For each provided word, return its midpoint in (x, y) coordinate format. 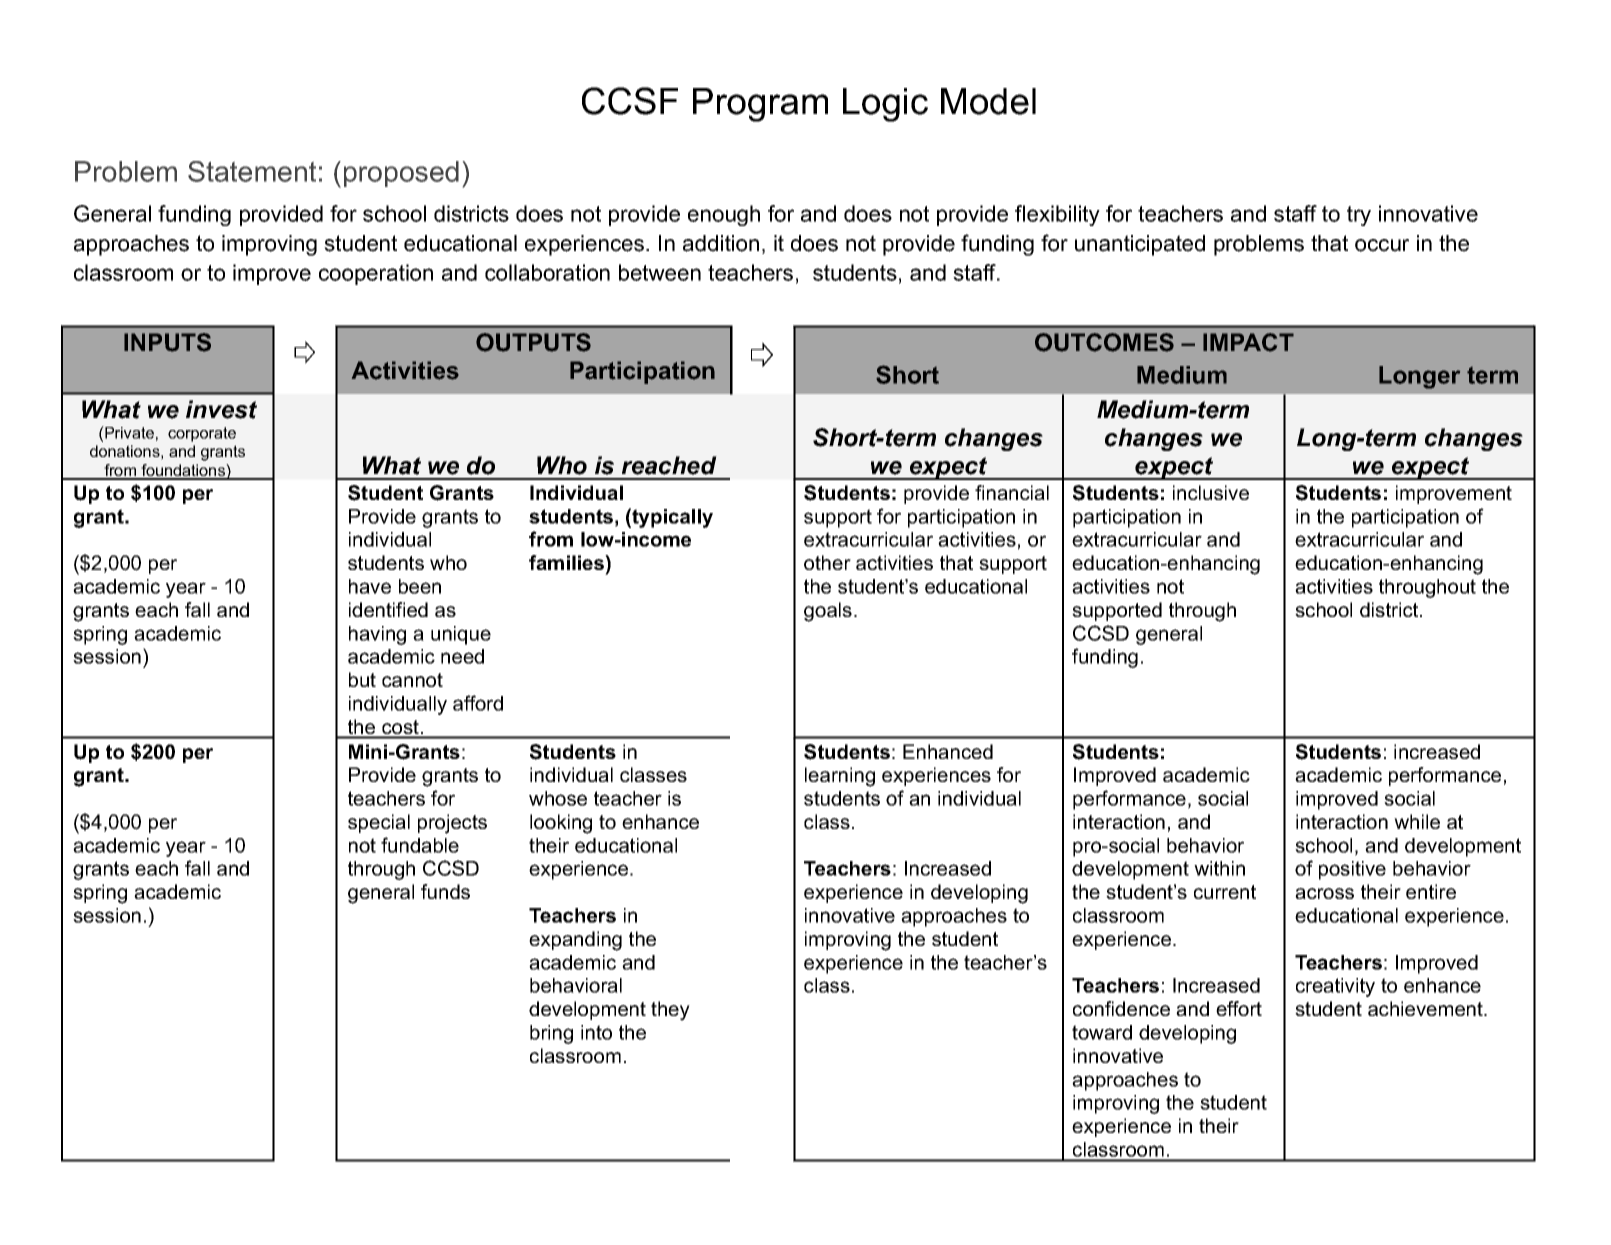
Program (760, 105)
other (827, 562)
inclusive (1211, 492)
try (1359, 216)
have (370, 586)
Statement (252, 171)
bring (551, 1034)
